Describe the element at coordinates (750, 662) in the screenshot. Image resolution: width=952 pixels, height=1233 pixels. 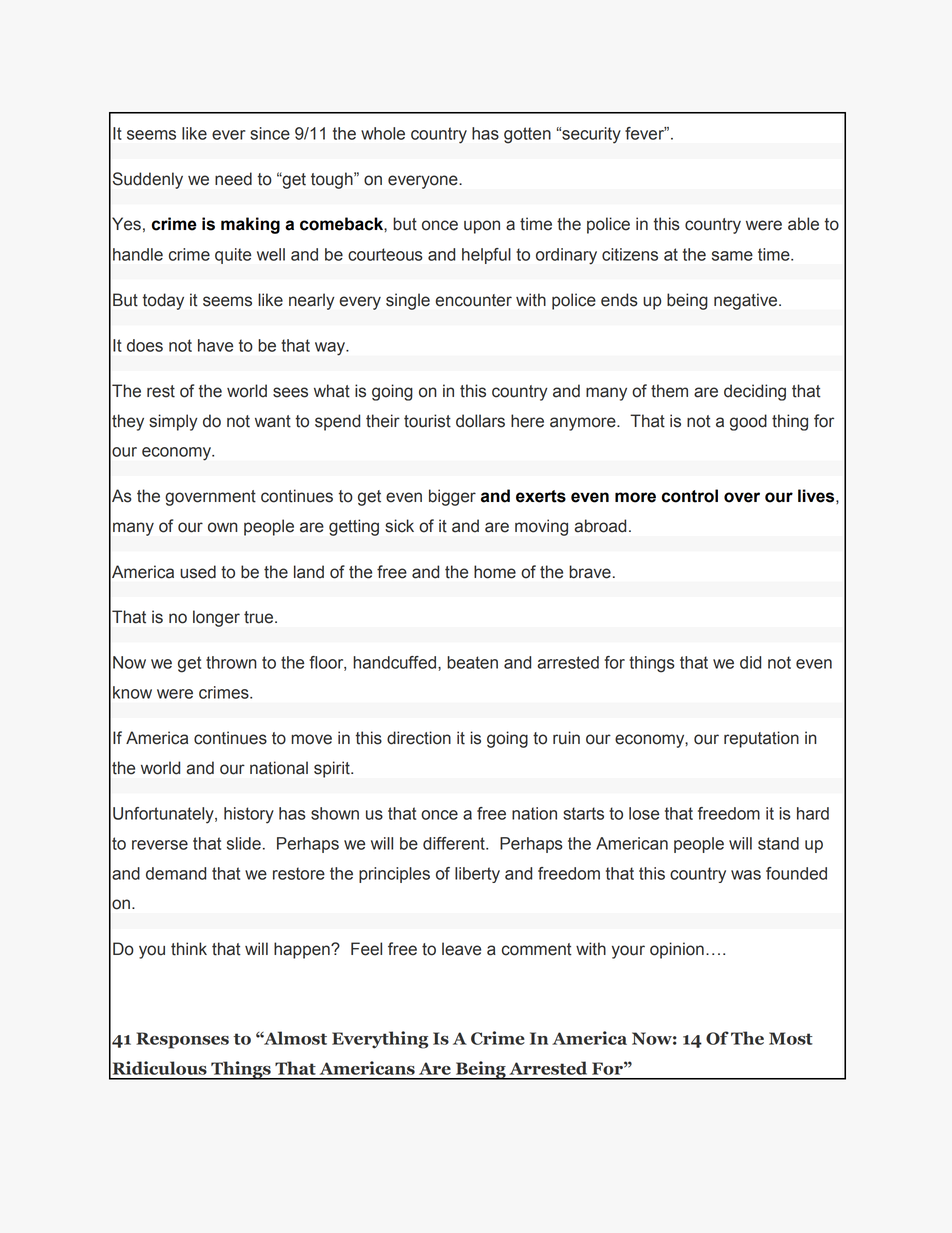
I see `did` at that location.
